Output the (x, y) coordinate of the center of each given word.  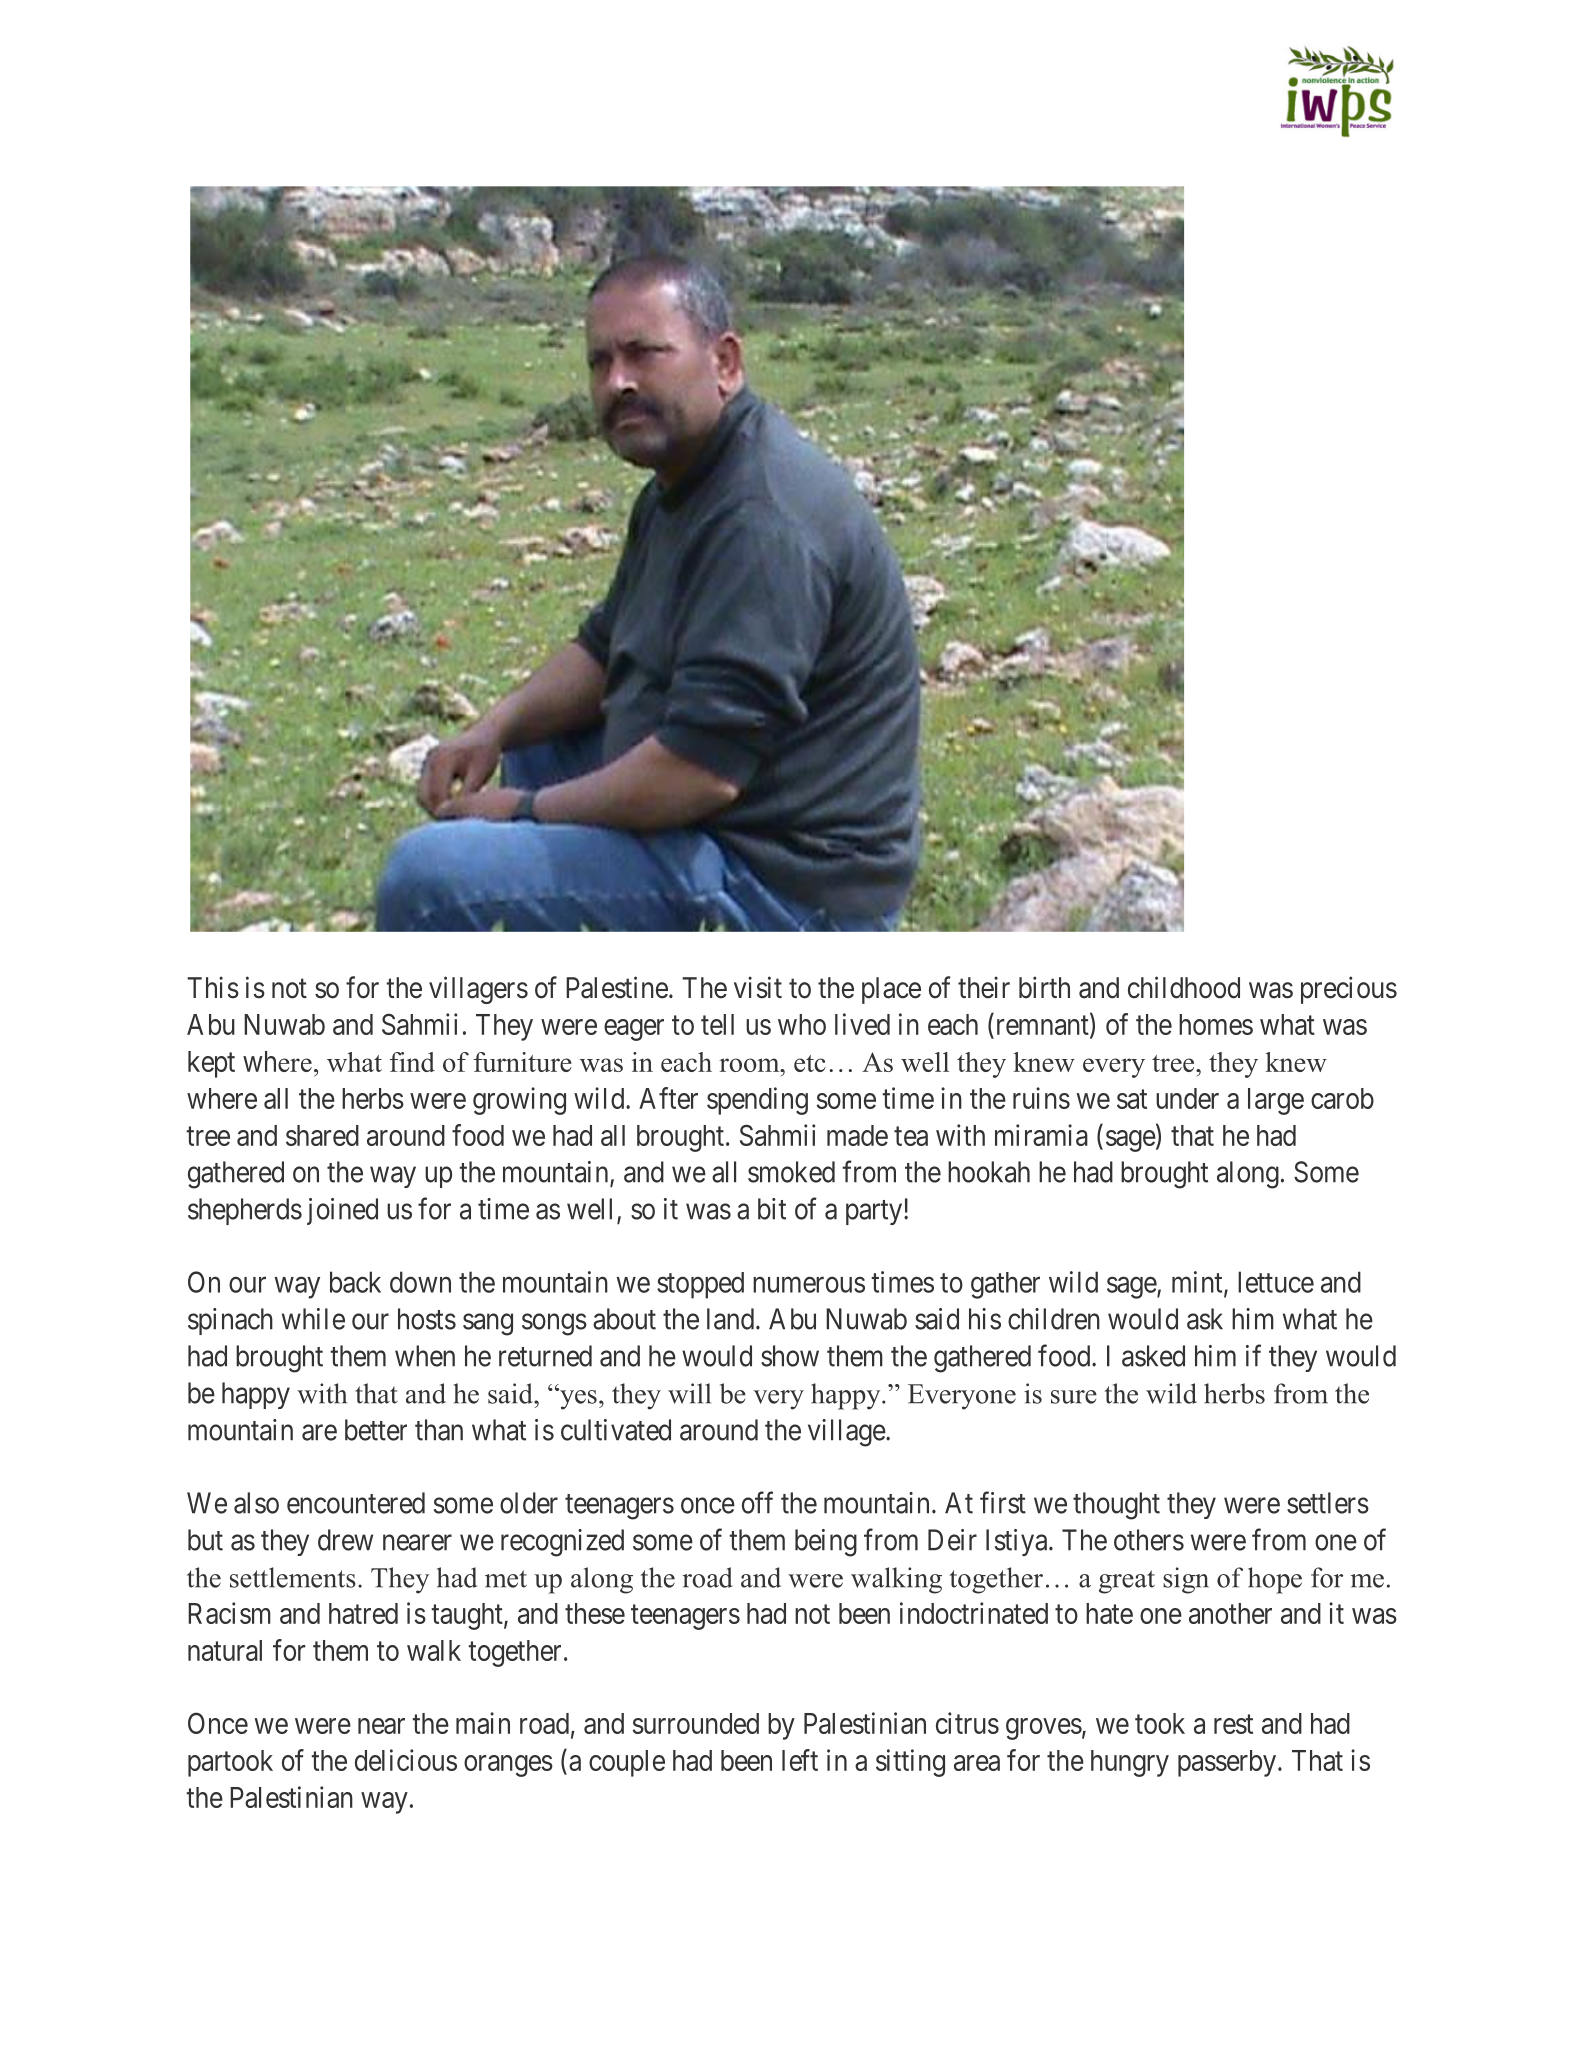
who (802, 1024)
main (483, 1723)
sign (1186, 1580)
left (800, 1760)
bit (772, 1209)
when (425, 1356)
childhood (1184, 987)
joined (342, 1211)
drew (345, 1540)
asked (1153, 1356)
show (790, 1356)
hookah (989, 1172)
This (213, 987)
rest (1233, 1724)
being (826, 1543)
